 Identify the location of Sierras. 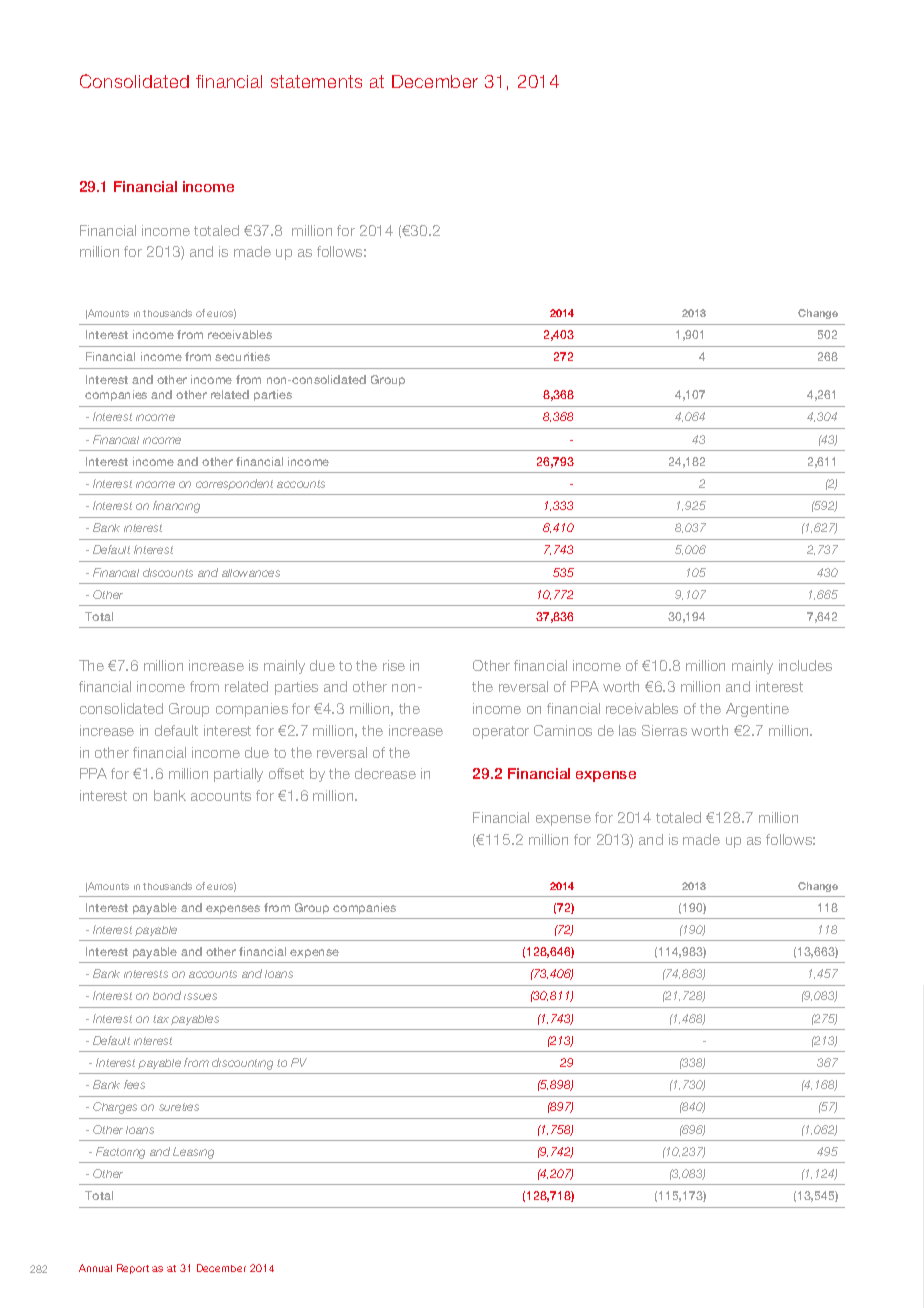
(664, 730).
